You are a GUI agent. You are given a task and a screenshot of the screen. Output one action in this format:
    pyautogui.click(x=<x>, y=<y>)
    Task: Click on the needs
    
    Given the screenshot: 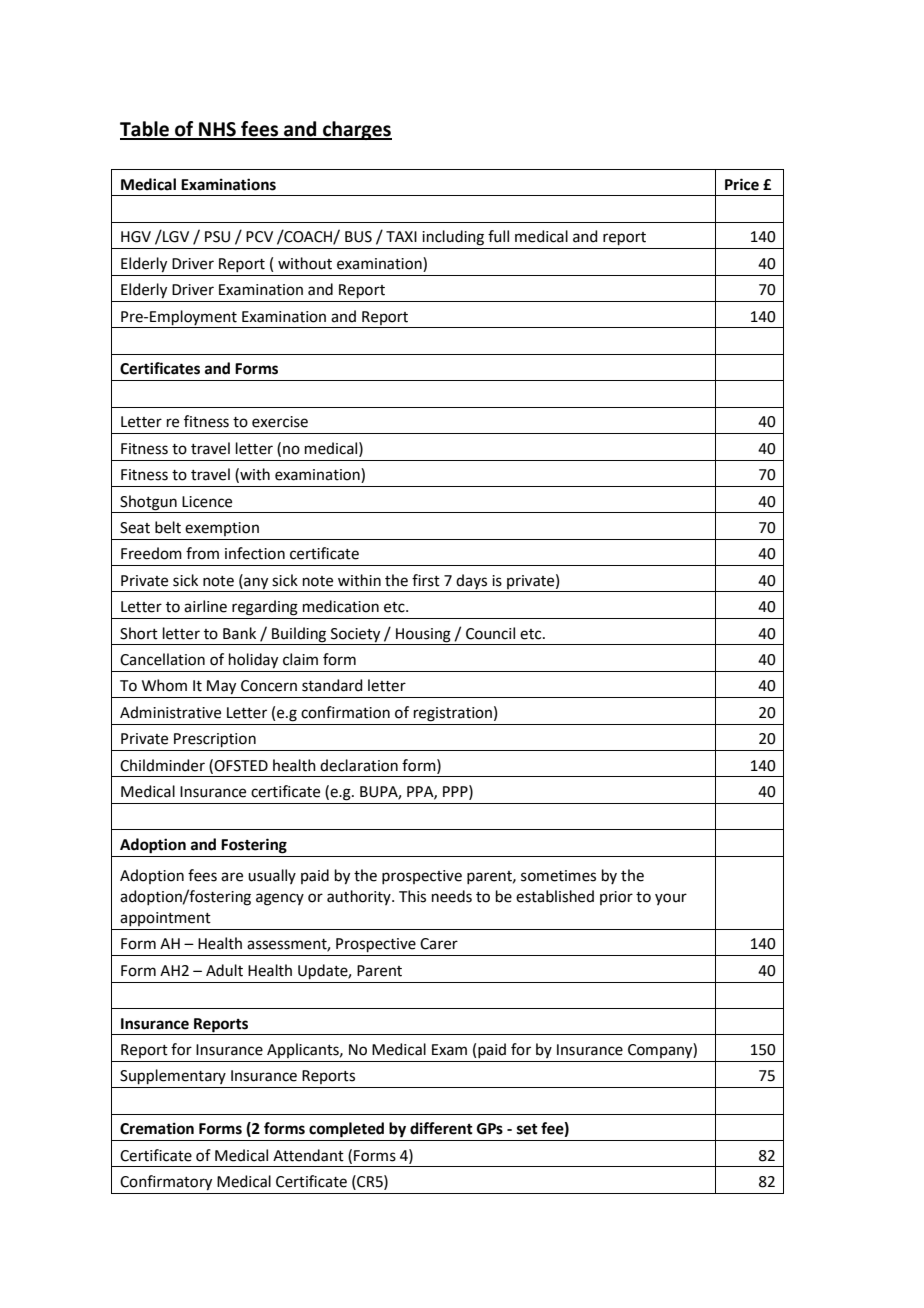 What is the action you would take?
    pyautogui.click(x=452, y=896)
